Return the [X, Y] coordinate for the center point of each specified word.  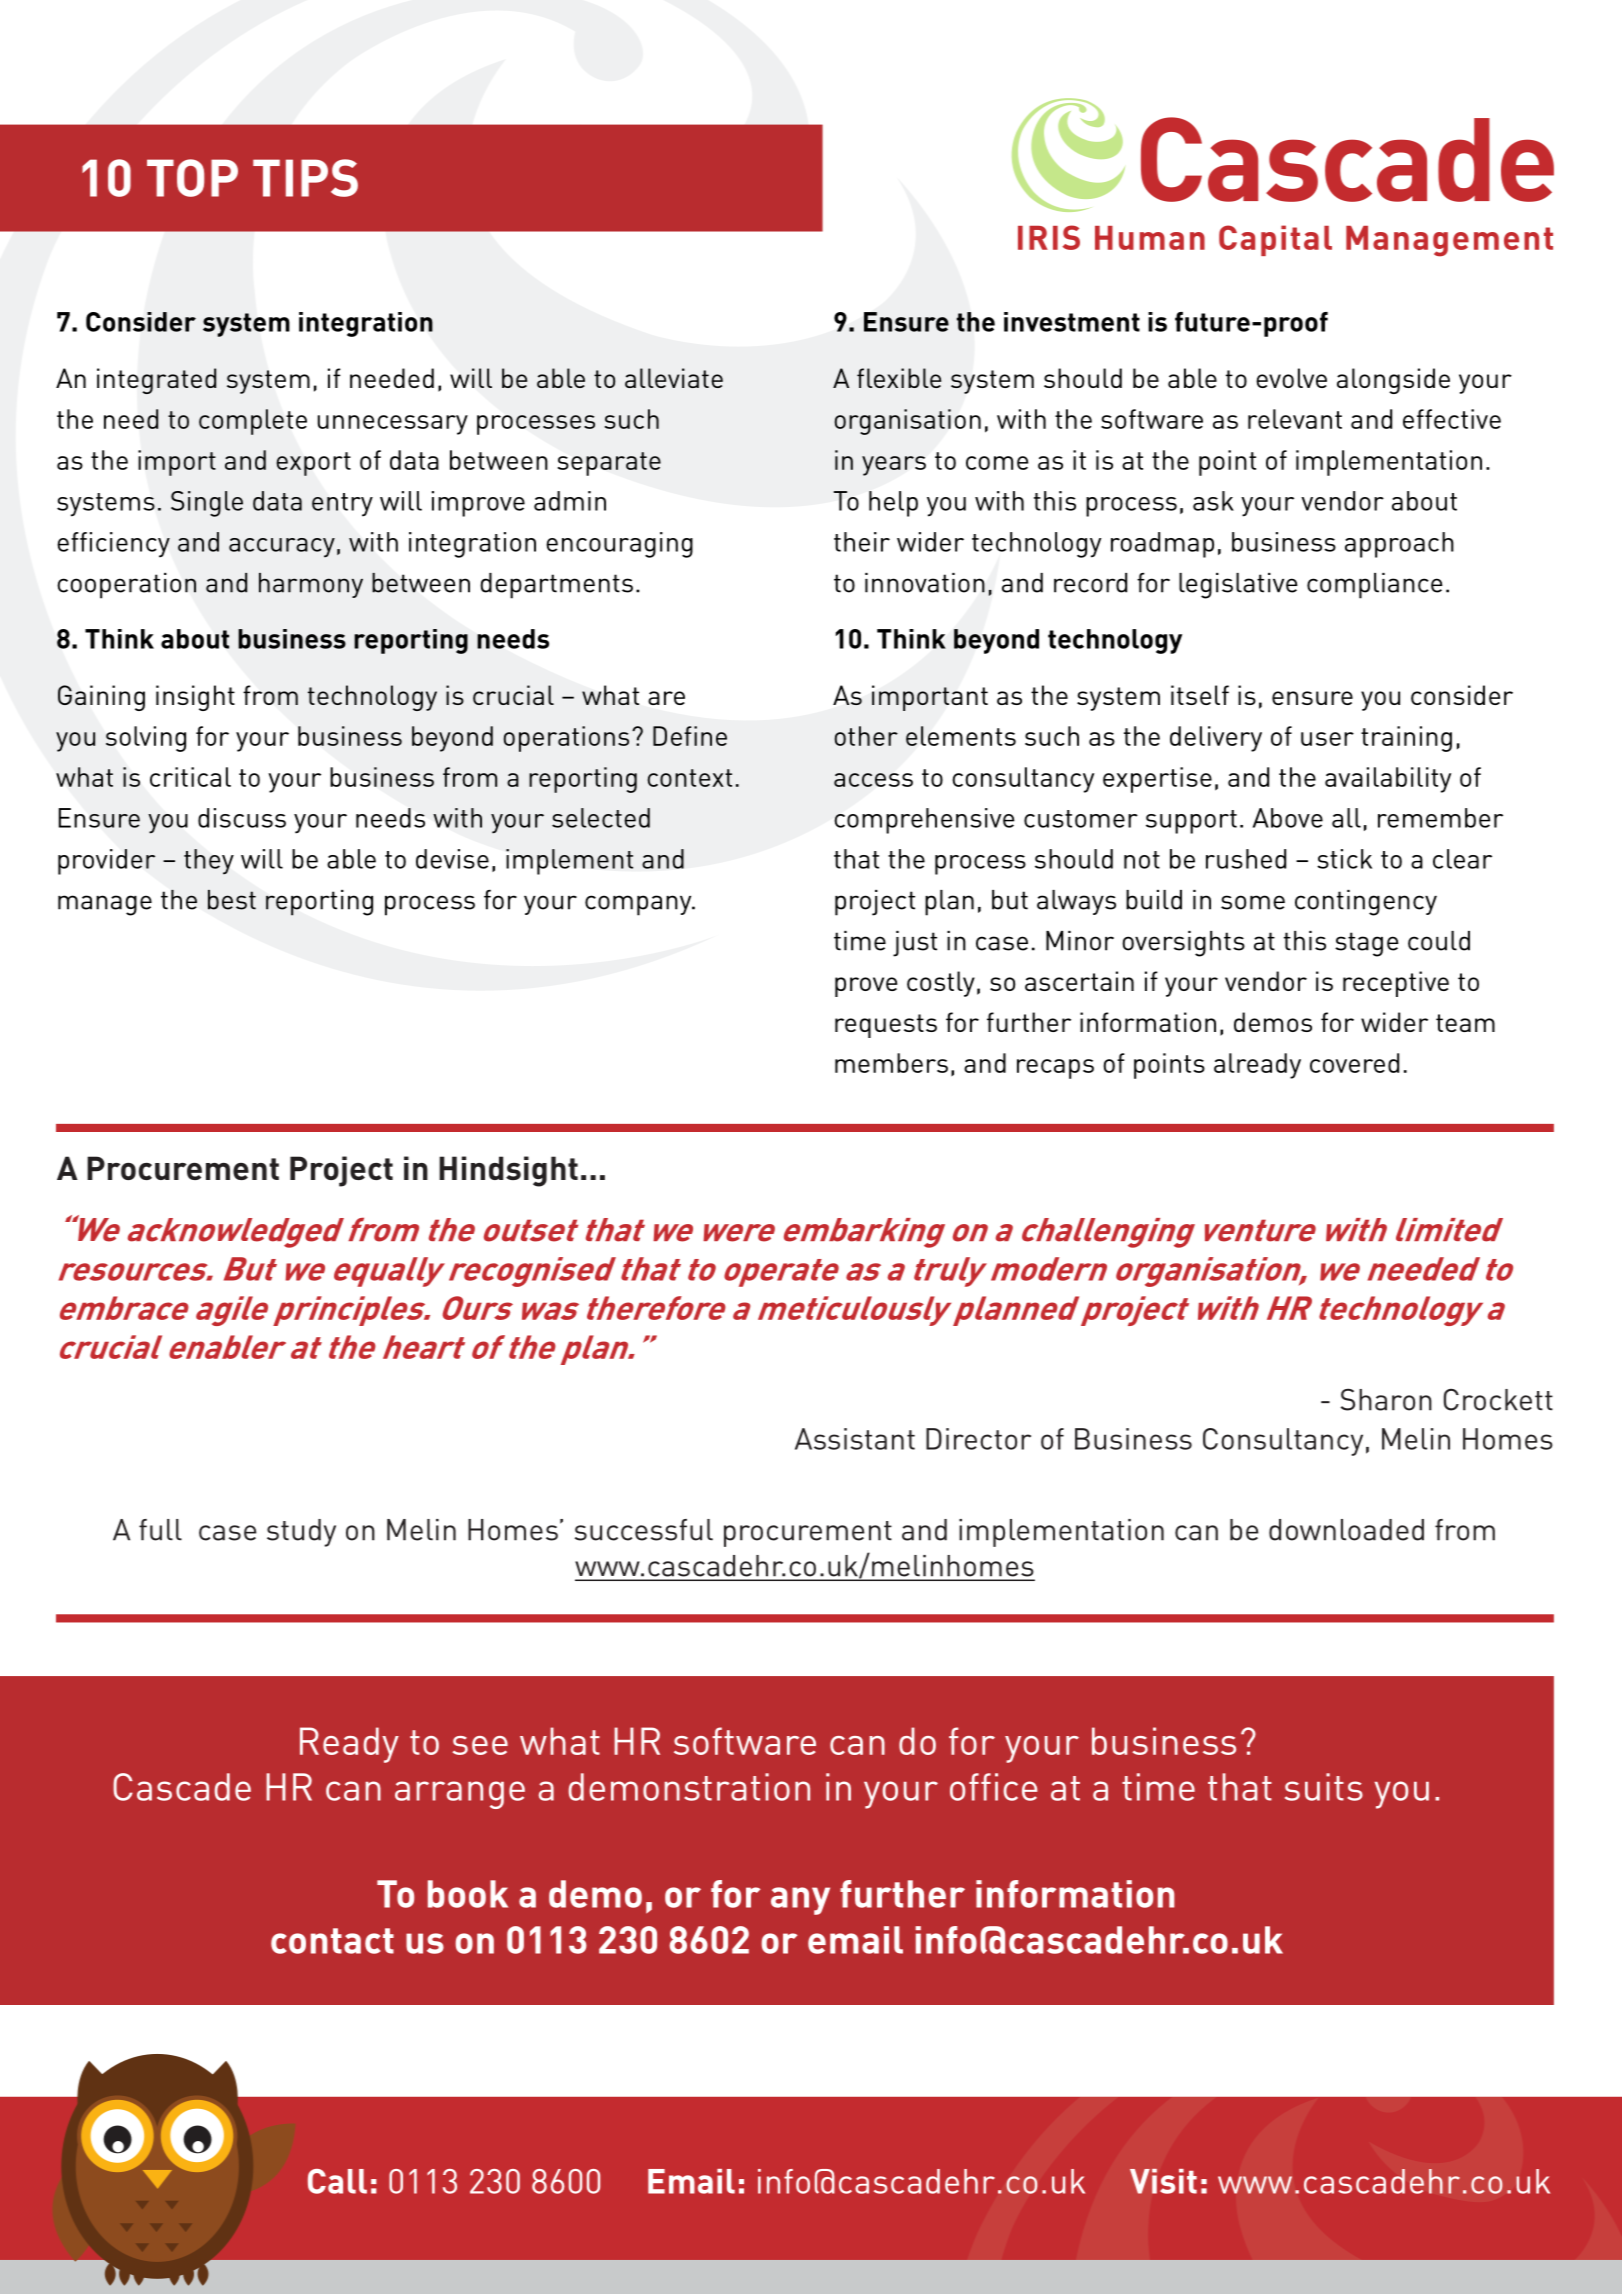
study [301, 1533]
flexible [899, 378]
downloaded [1346, 1530]
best [232, 900]
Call [337, 2181]
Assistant [855, 1439]
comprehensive [924, 821]
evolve [1291, 378]
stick [1344, 859]
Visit [1163, 2181]
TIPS [305, 178]
